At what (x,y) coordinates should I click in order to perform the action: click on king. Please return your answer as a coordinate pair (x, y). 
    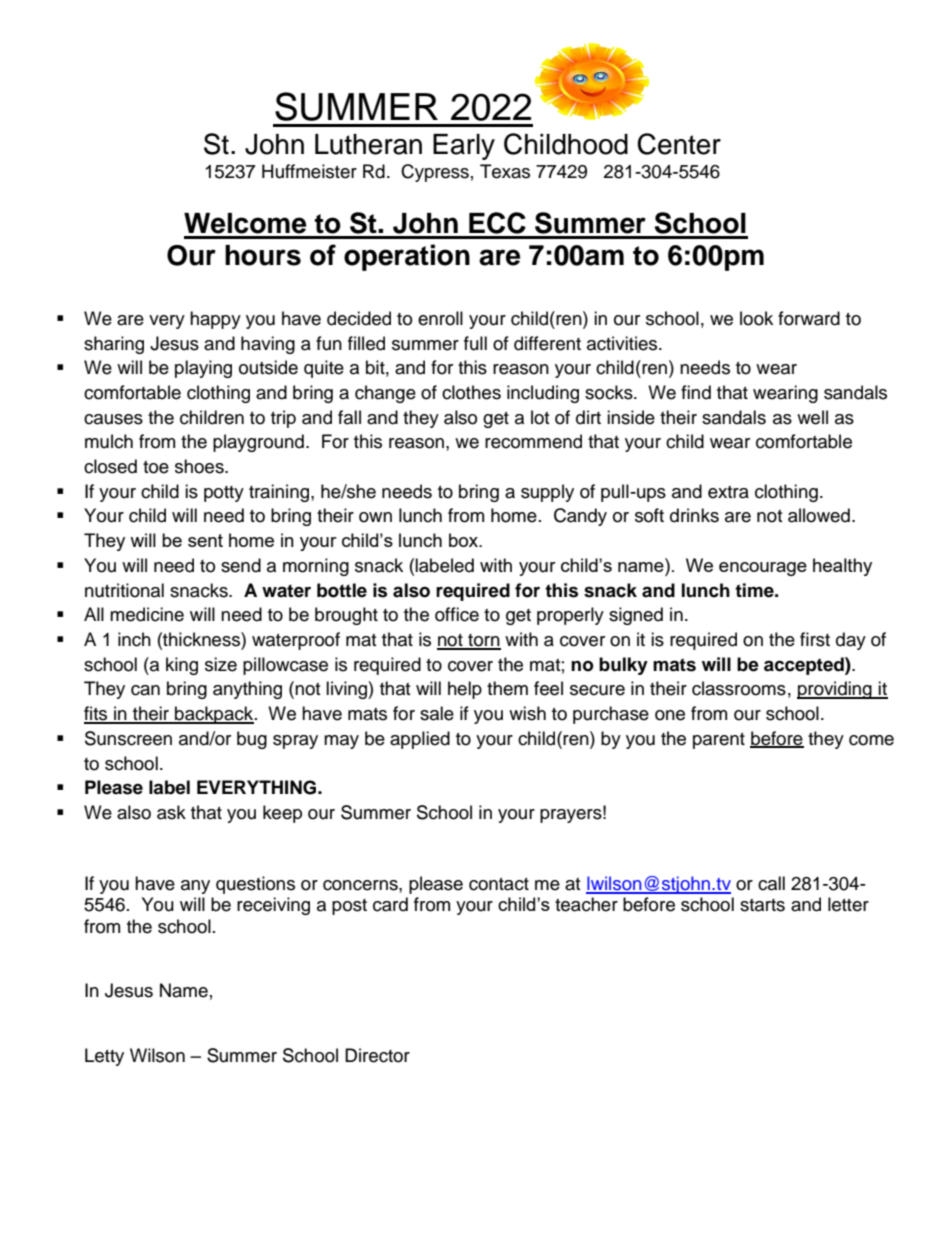
    Looking at the image, I should click on (182, 666).
